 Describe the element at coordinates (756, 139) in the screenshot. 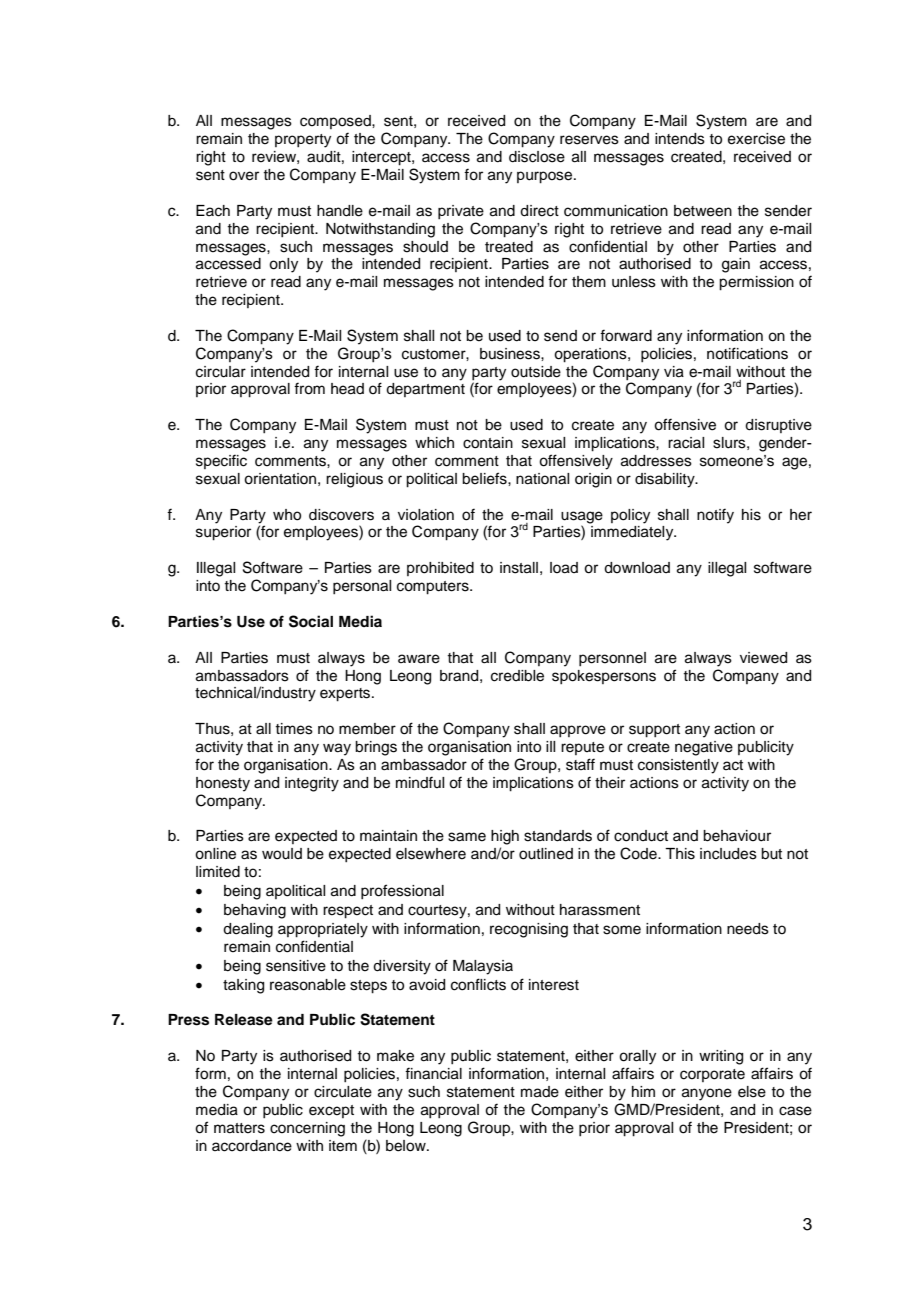

I see `exercise` at that location.
